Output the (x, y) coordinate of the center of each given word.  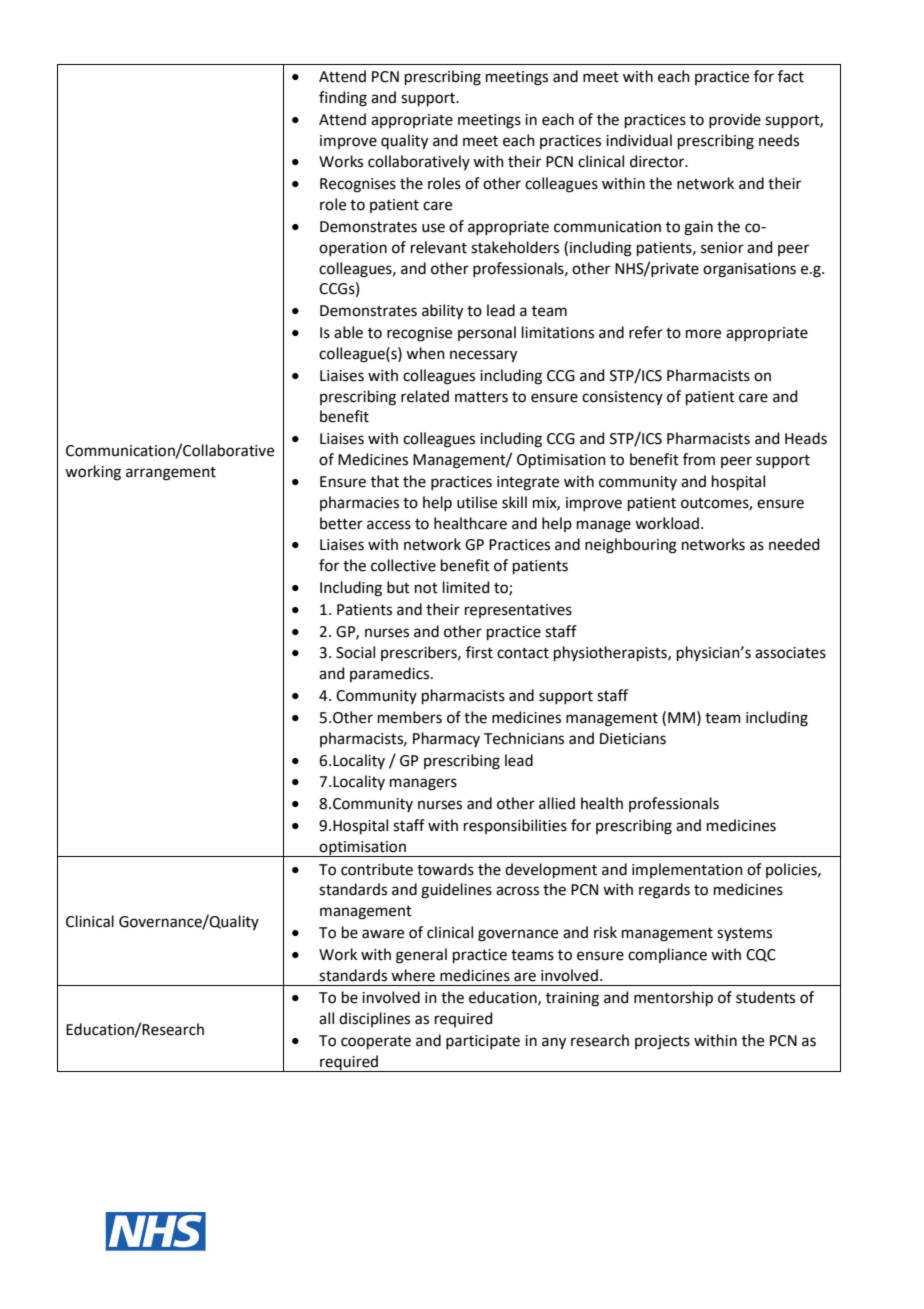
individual (639, 140)
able (348, 332)
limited (466, 587)
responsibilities (515, 826)
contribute (377, 869)
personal (487, 333)
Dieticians (633, 739)
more (703, 334)
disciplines (374, 1019)
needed (794, 544)
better (341, 523)
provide (735, 120)
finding (343, 99)
